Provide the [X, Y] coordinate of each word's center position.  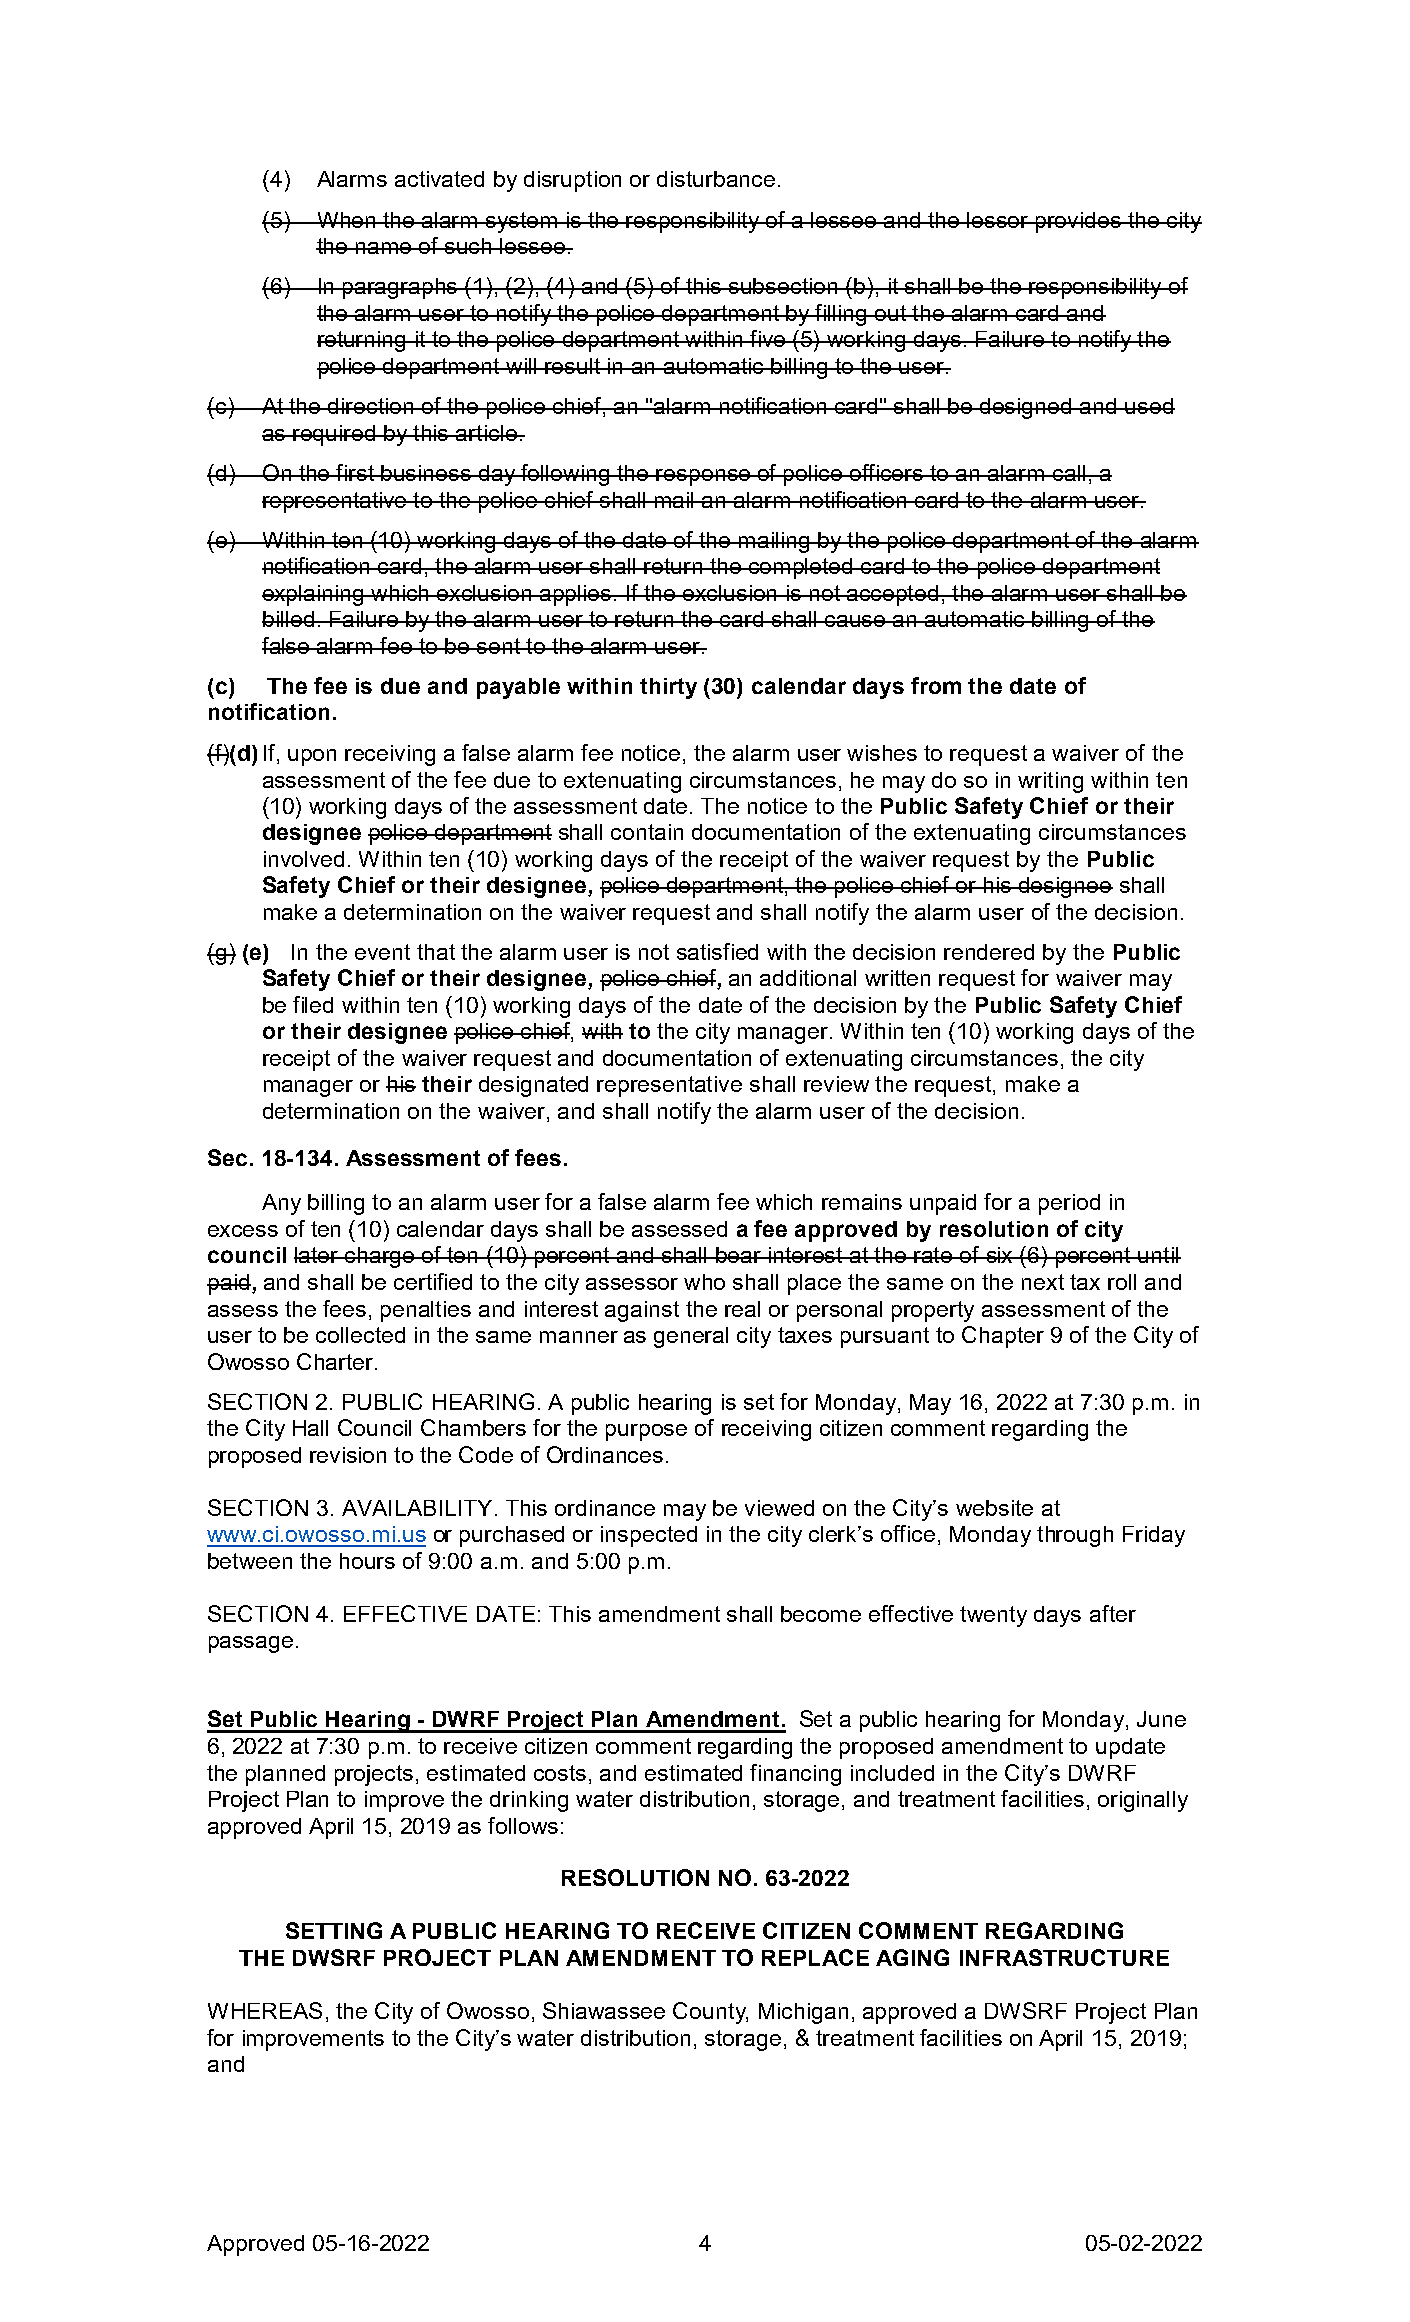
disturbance [716, 179]
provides [1078, 222]
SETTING [334, 1930]
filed [313, 1004]
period [1069, 1204]
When [346, 220]
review [836, 1084]
